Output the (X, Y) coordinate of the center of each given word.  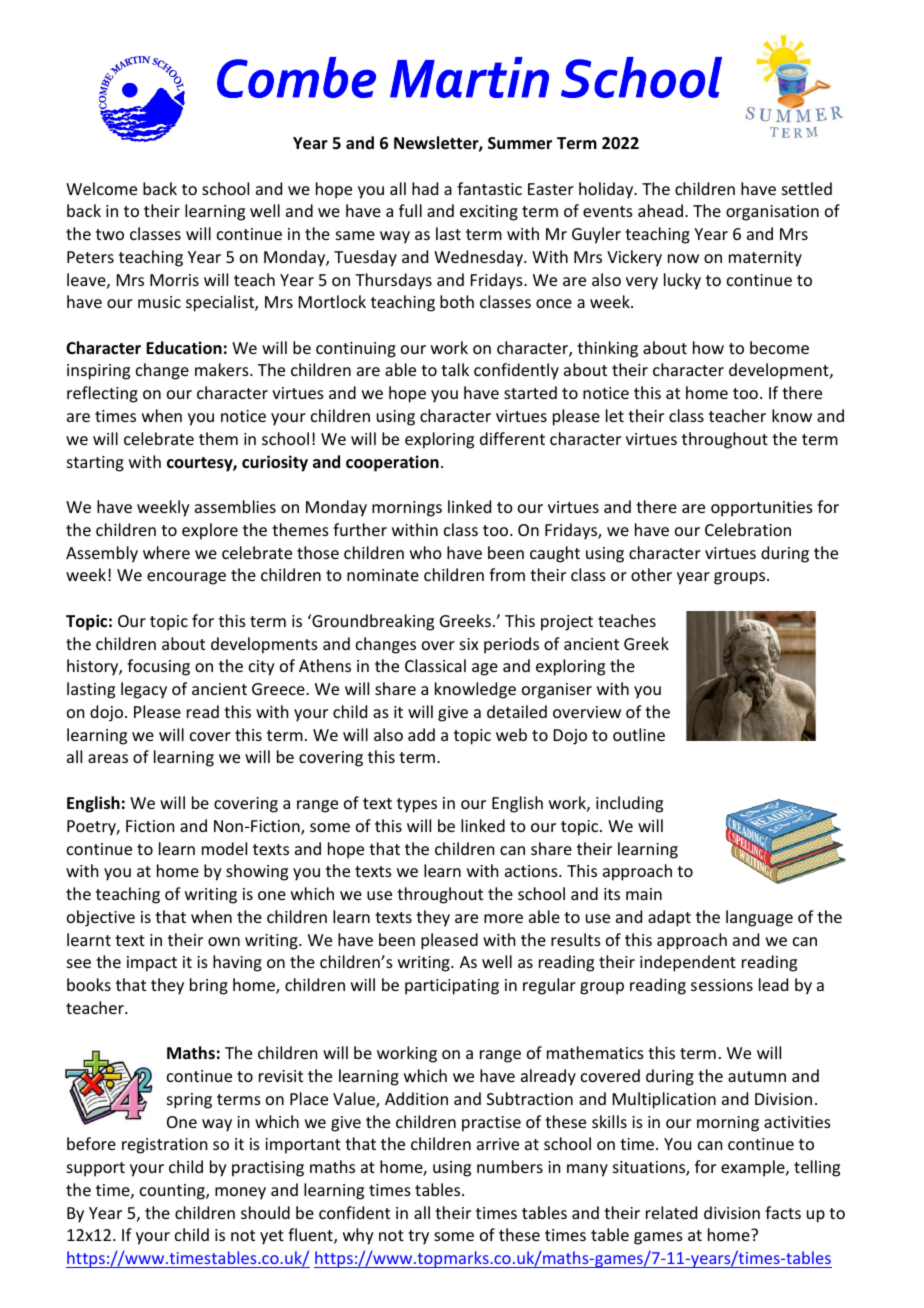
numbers (510, 1166)
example (754, 1168)
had (425, 188)
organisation (772, 213)
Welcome (101, 188)
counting (173, 1192)
